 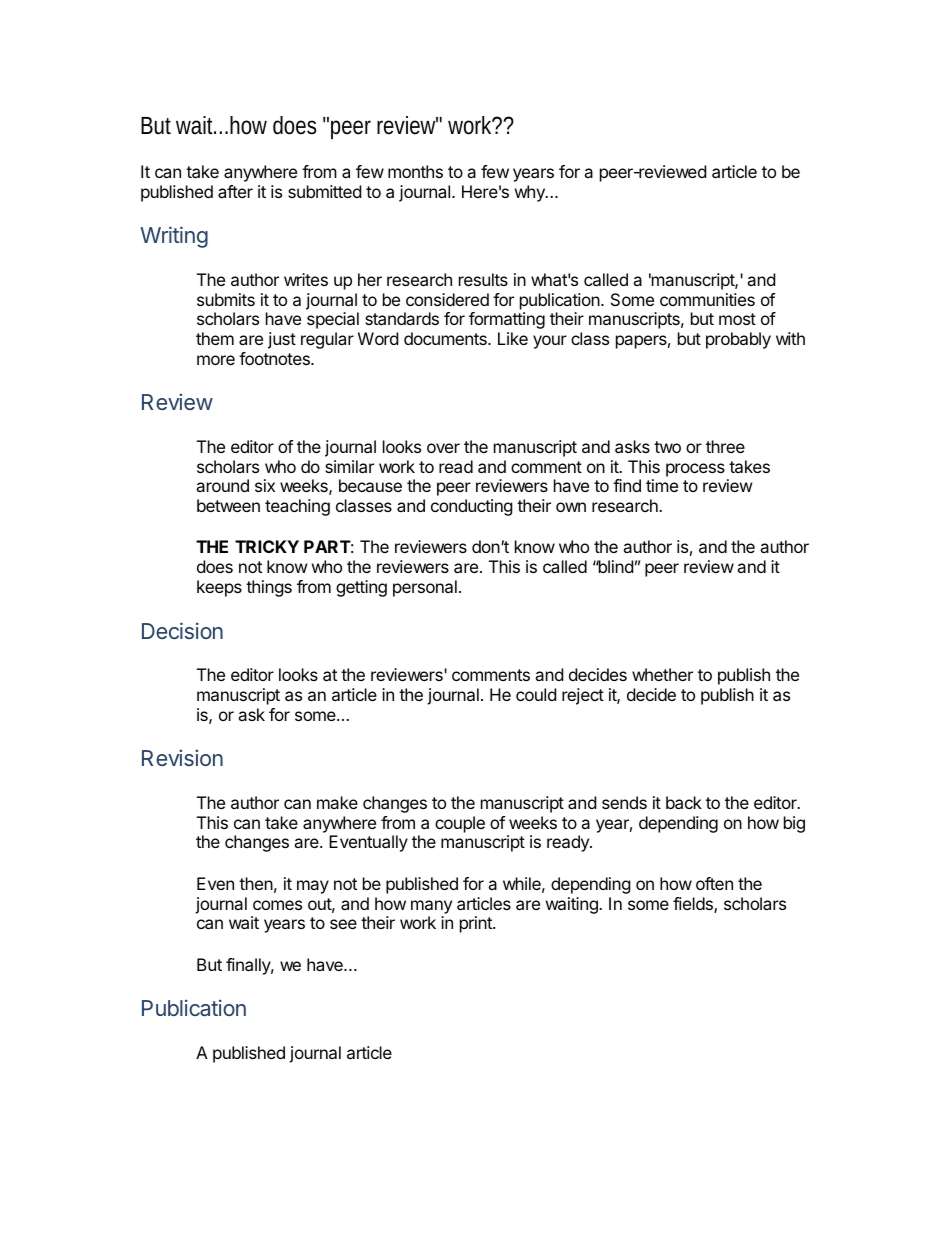 I want to click on conducting, so click(x=472, y=507).
